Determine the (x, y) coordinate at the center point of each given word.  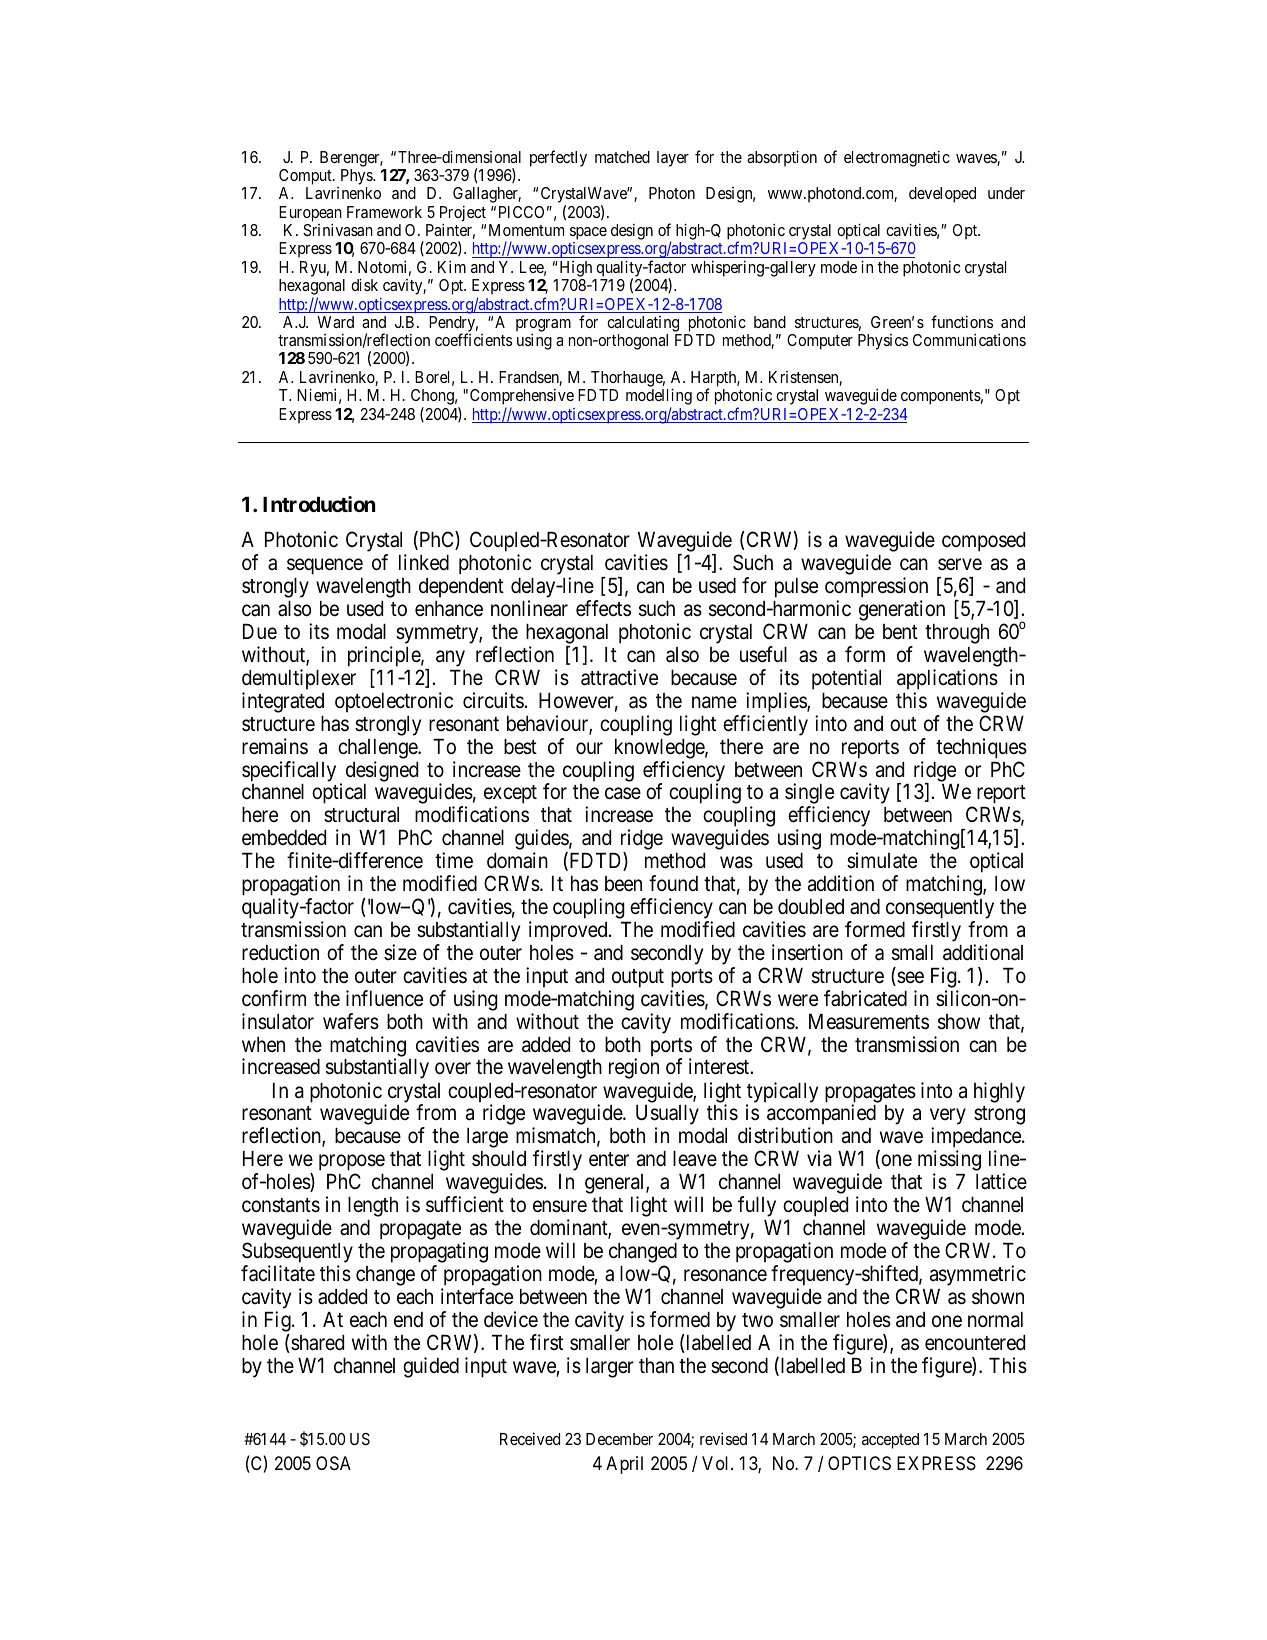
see (909, 978)
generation (902, 610)
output (638, 978)
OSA (333, 1463)
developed (942, 195)
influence (384, 998)
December (619, 1439)
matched (622, 157)
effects (603, 608)
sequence (325, 567)
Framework (384, 212)
